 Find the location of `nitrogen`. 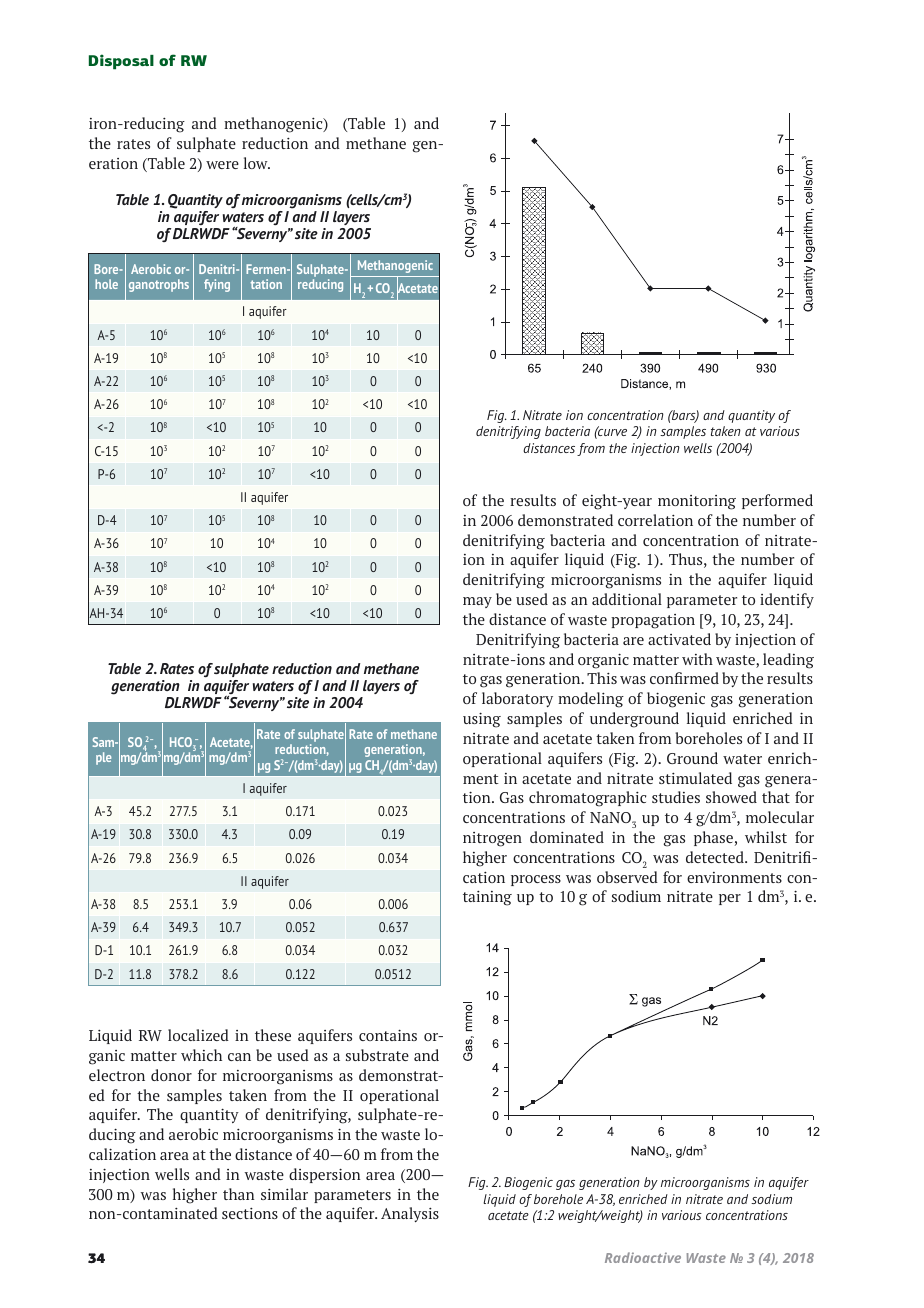

nitrogen is located at coordinates (492, 839).
